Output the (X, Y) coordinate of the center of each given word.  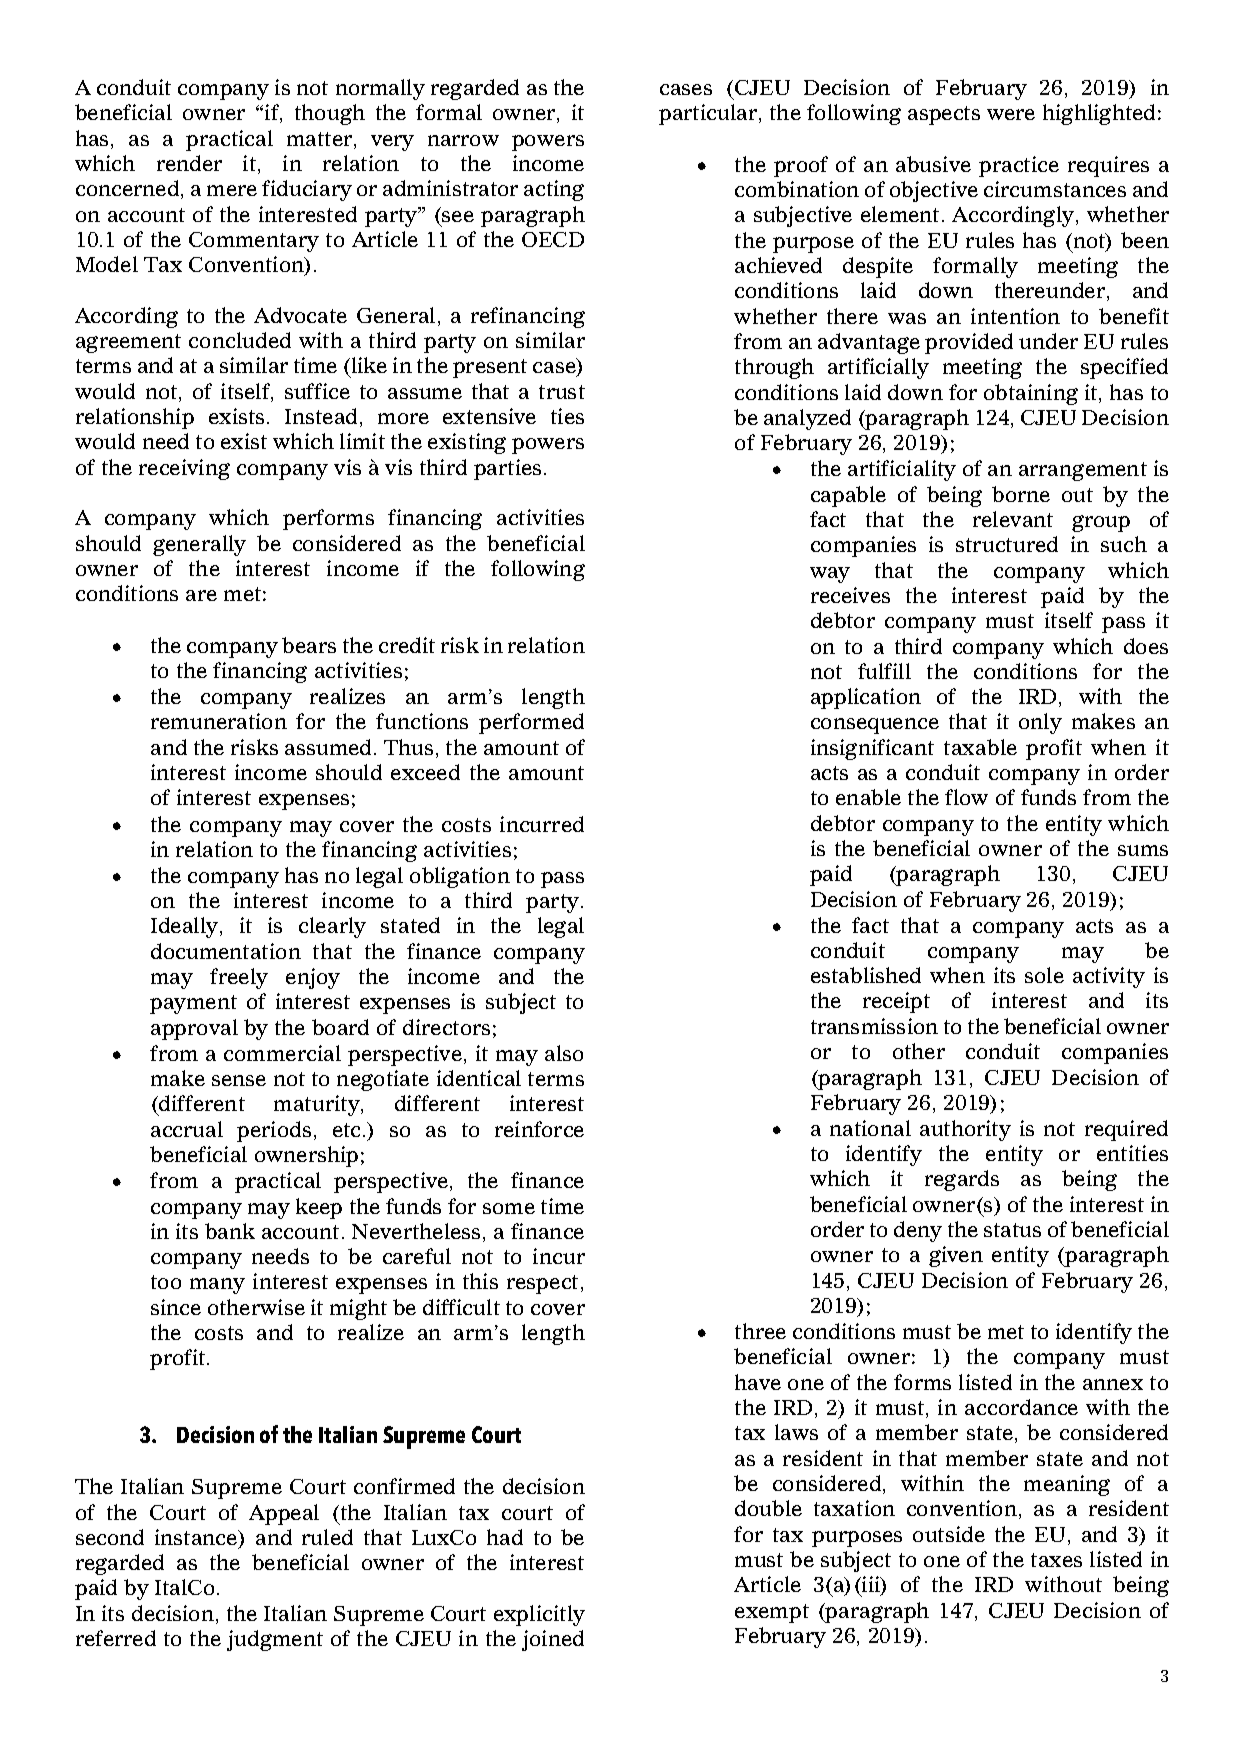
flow (966, 797)
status (1012, 1230)
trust (562, 392)
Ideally (186, 927)
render (189, 163)
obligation (460, 877)
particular (709, 114)
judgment (275, 1640)
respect (542, 1284)
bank (230, 1231)
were (1011, 114)
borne (1021, 494)
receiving (184, 469)
